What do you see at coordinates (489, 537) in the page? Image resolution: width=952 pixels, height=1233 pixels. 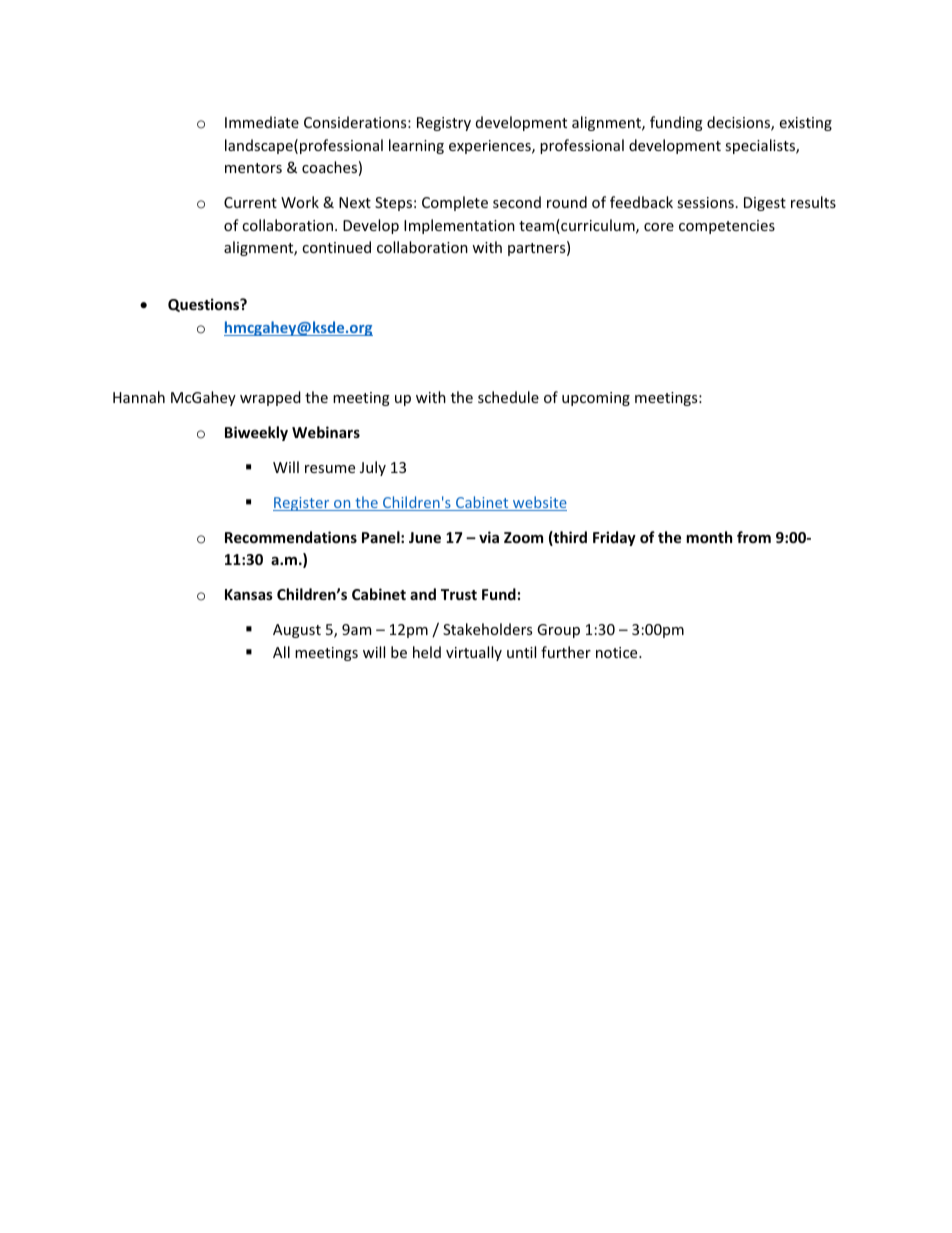 I see `via` at bounding box center [489, 537].
